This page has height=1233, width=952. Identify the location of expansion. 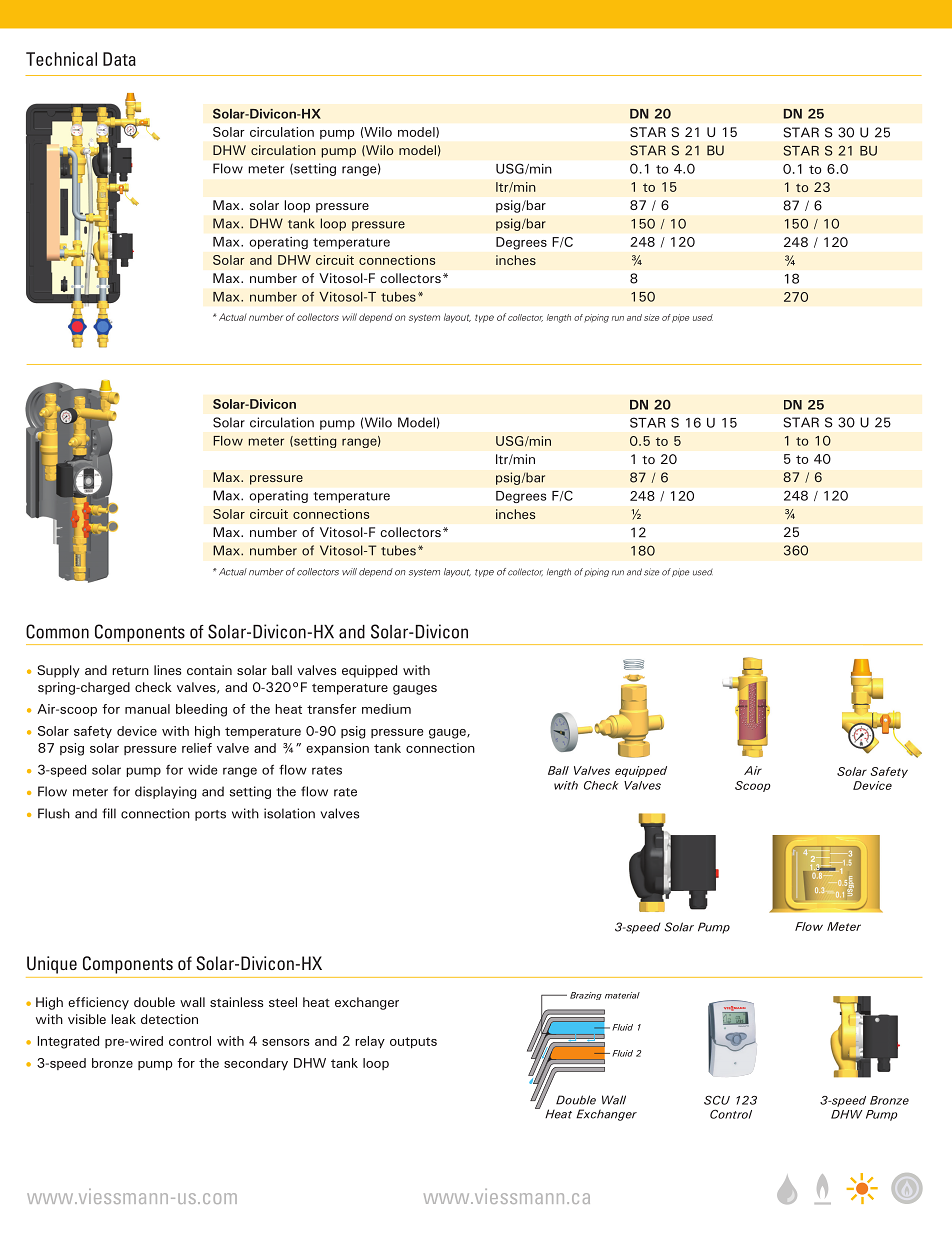
(337, 749).
